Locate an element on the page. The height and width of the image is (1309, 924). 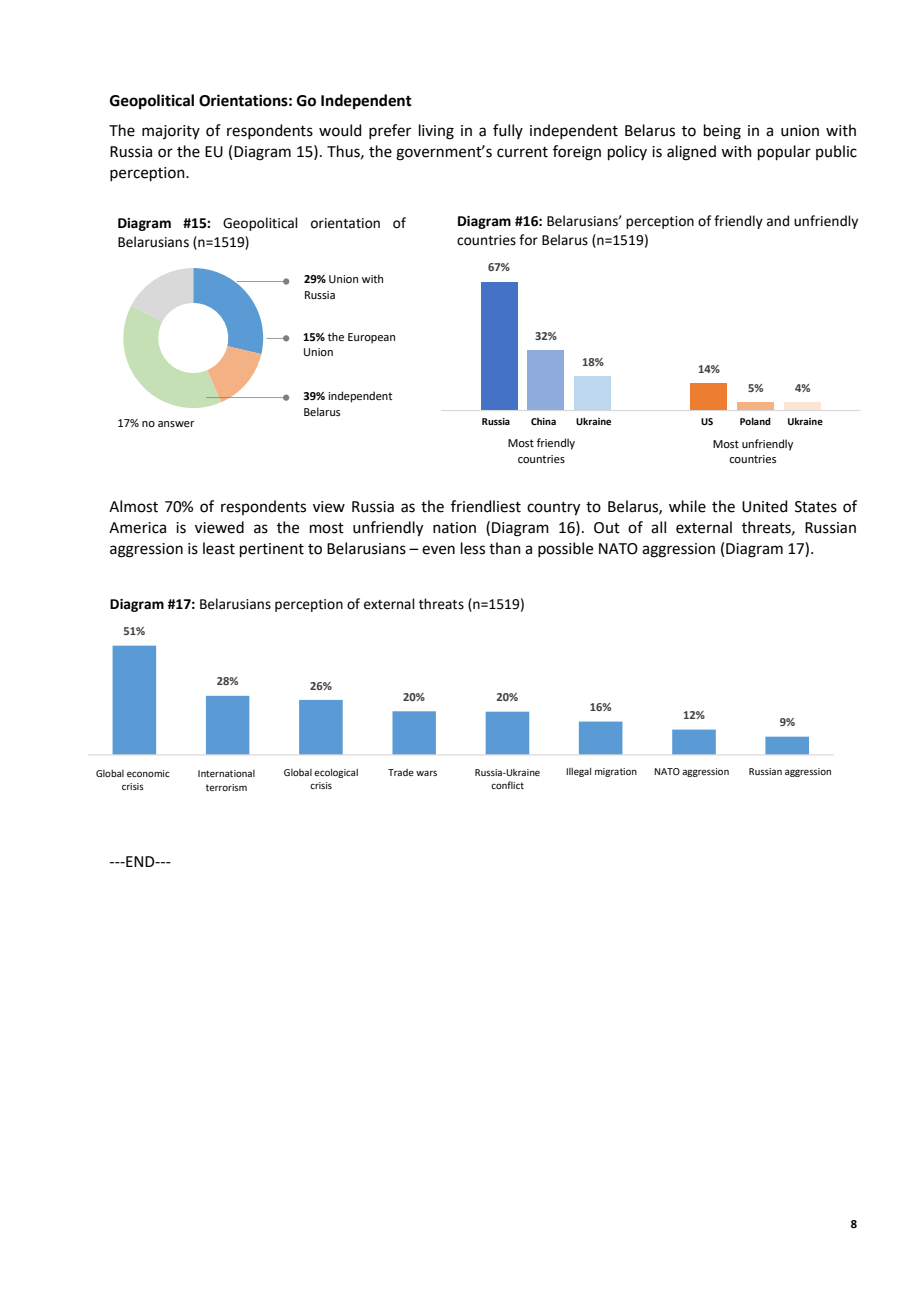
United is located at coordinates (765, 506).
